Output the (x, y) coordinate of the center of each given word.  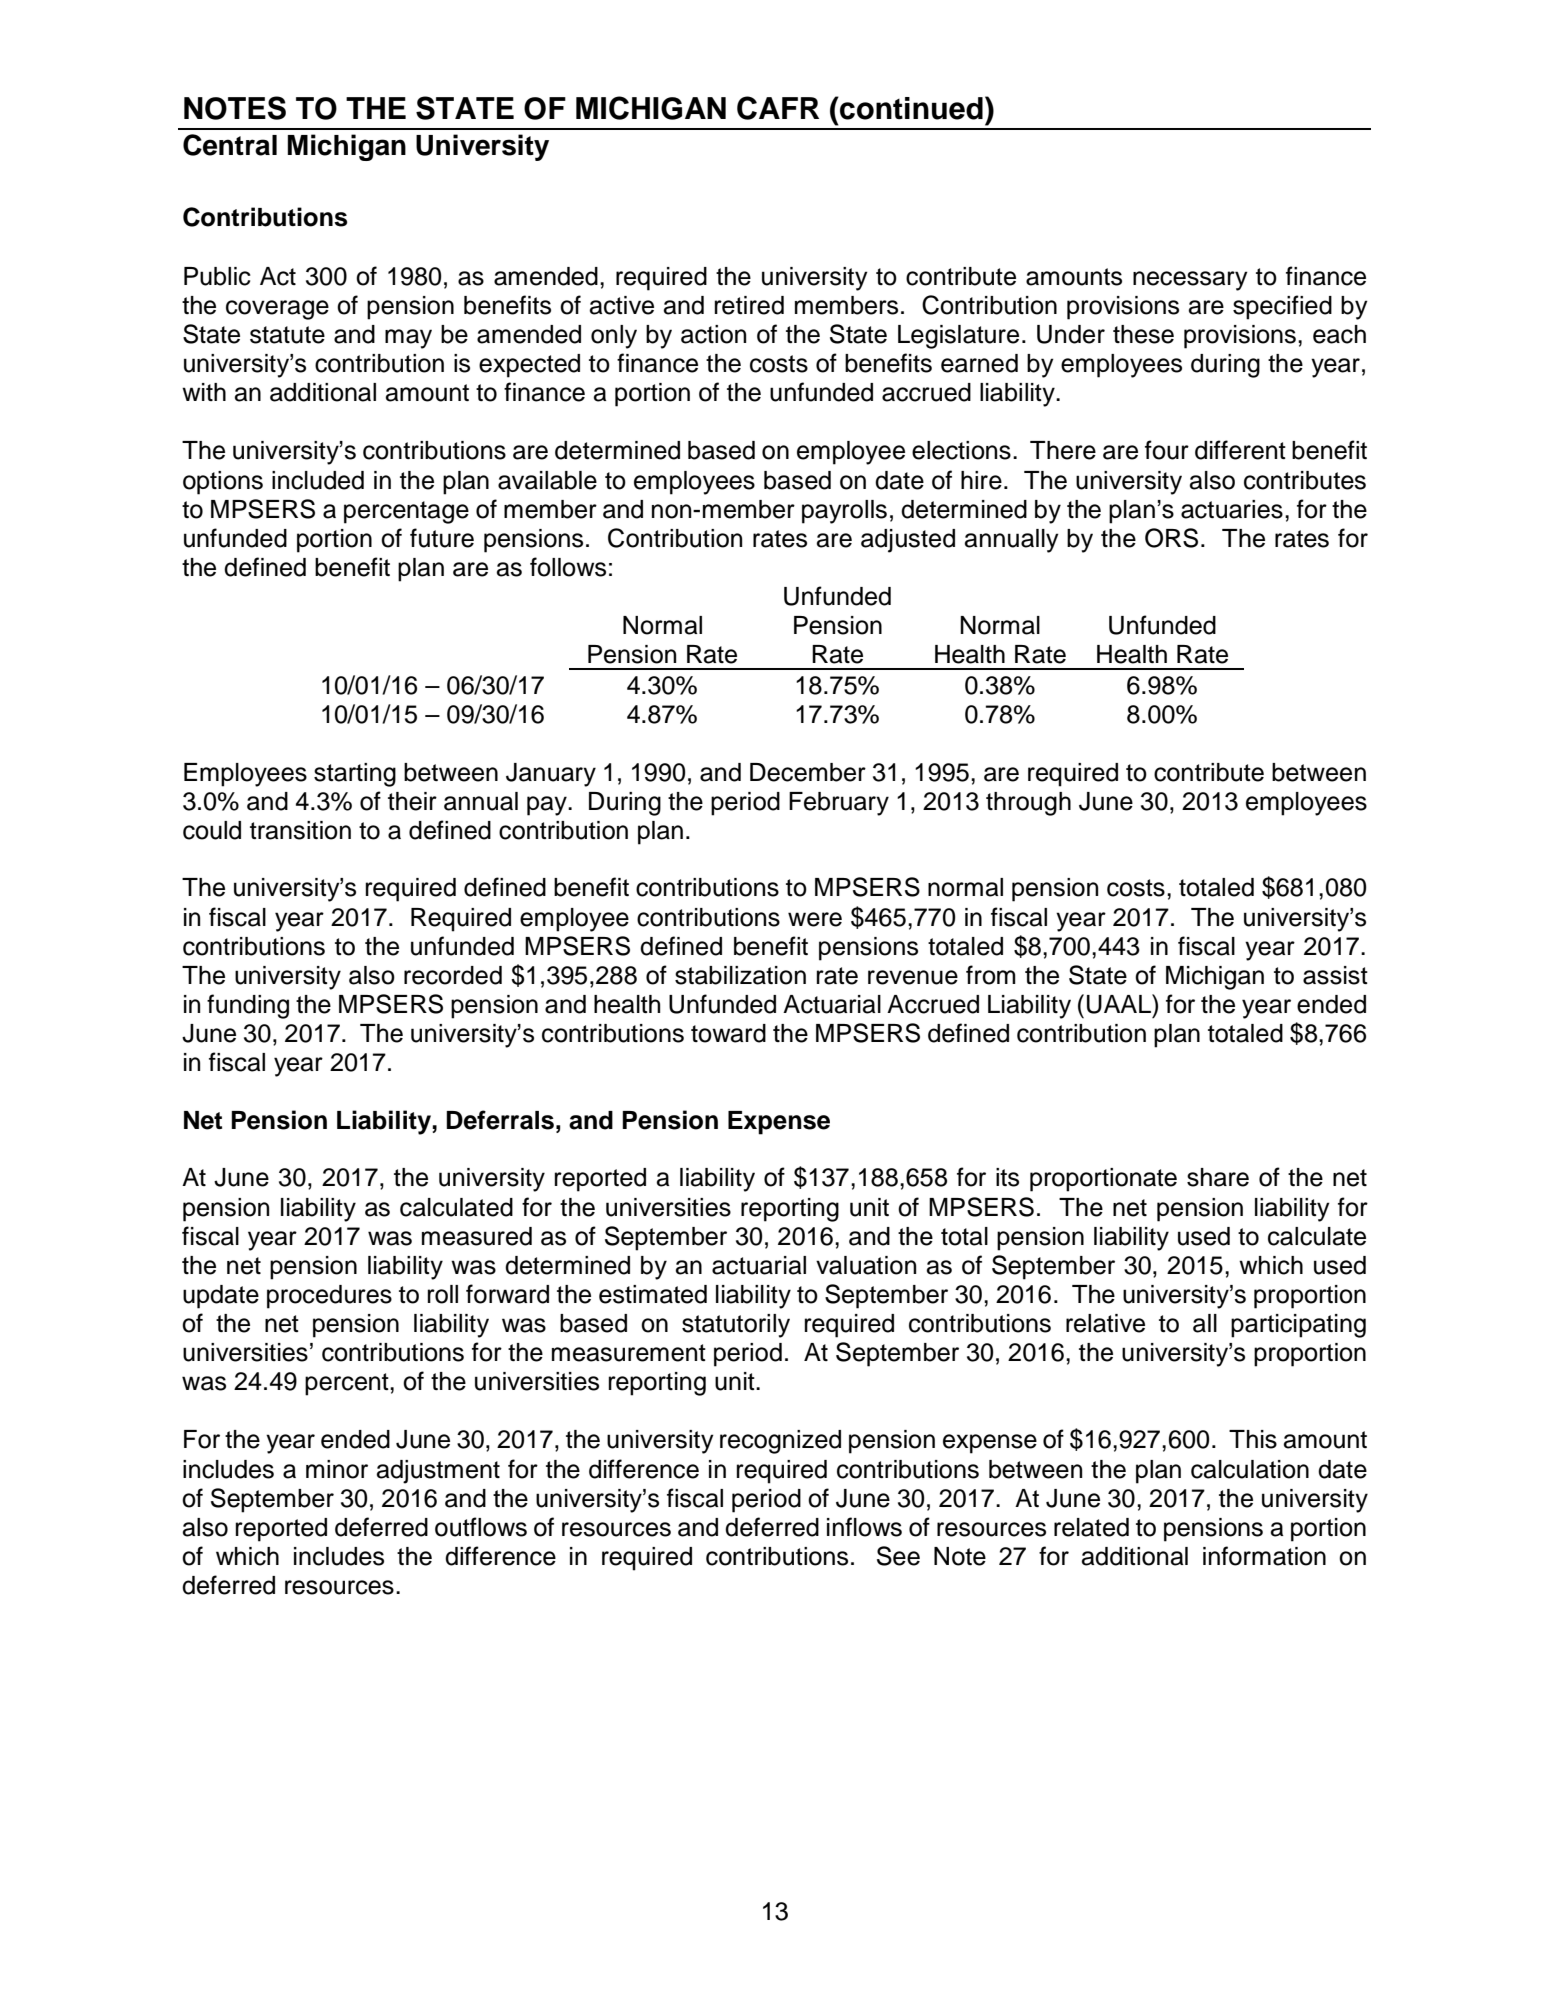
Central (230, 145)
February (839, 804)
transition (300, 830)
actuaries (1232, 509)
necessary (1190, 281)
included (318, 480)
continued (910, 108)
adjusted (908, 541)
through (1028, 804)
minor (337, 1469)
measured (477, 1236)
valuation (866, 1265)
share (1218, 1177)
